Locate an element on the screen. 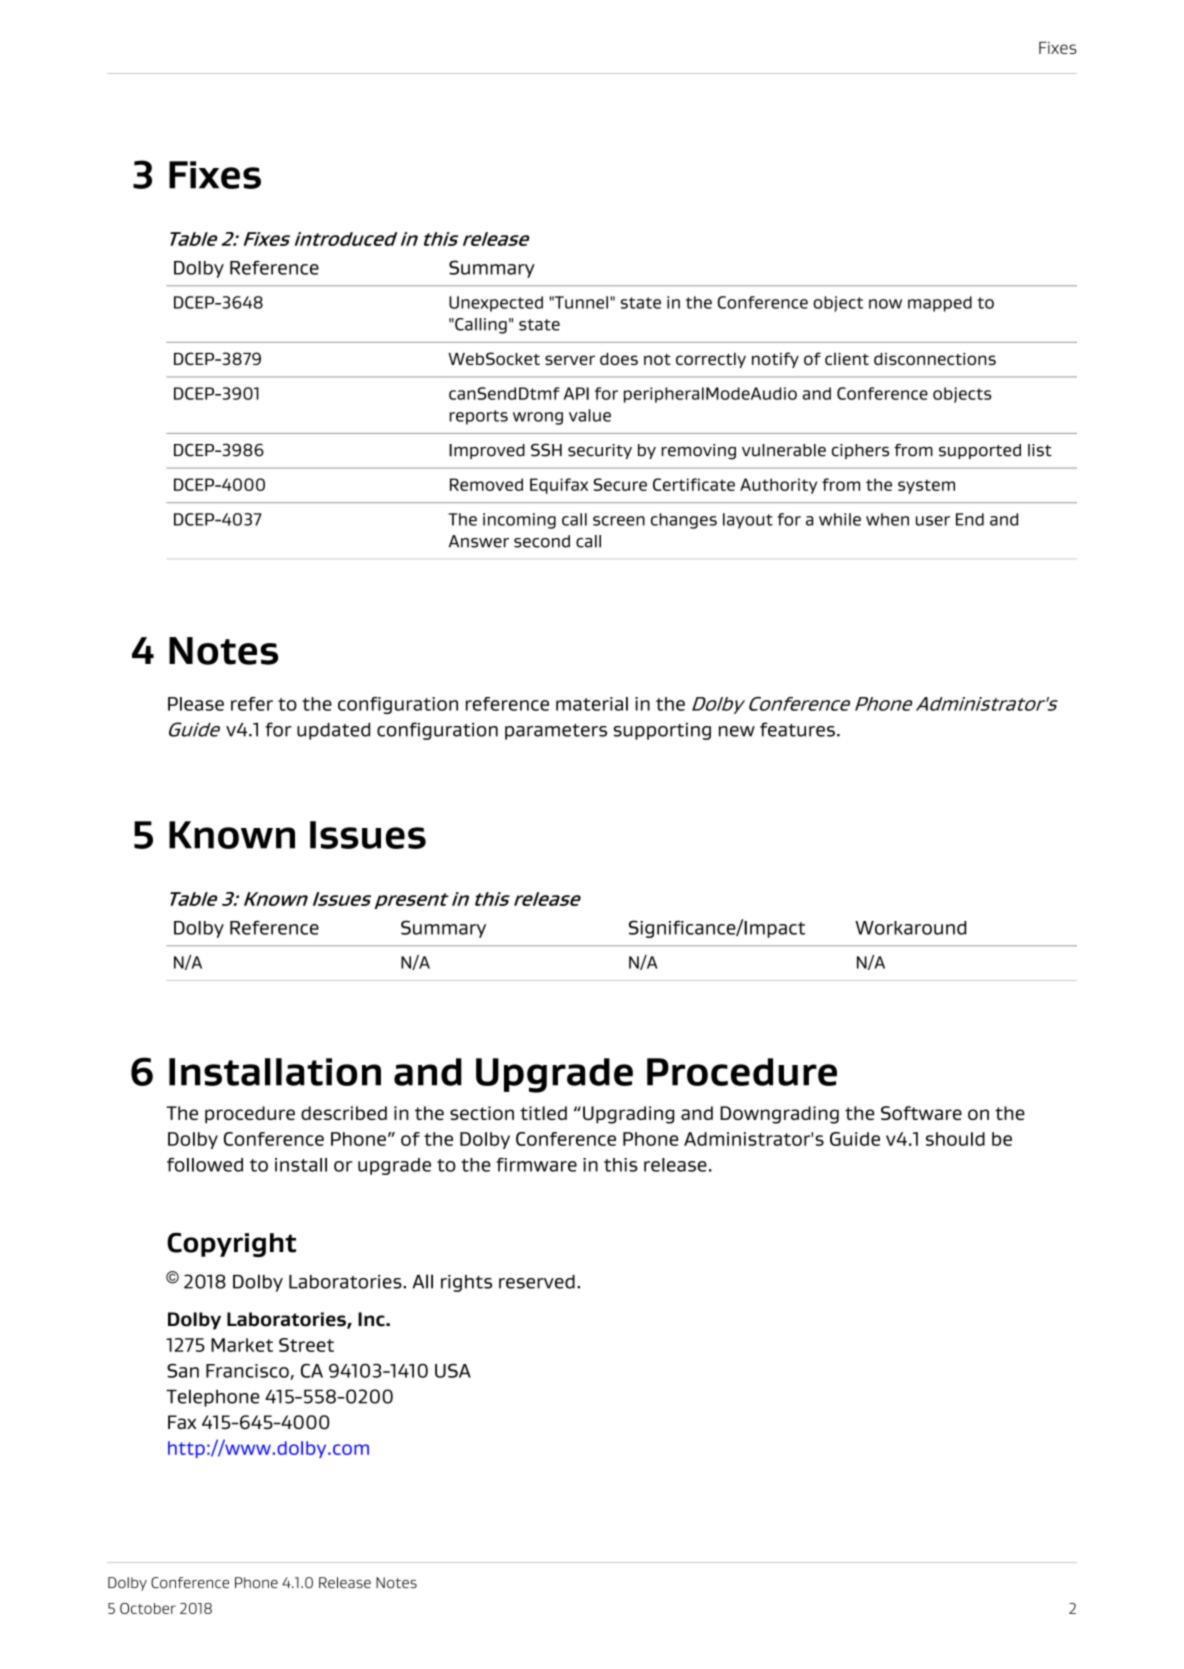 The image size is (1184, 1669). described is located at coordinates (344, 1113).
